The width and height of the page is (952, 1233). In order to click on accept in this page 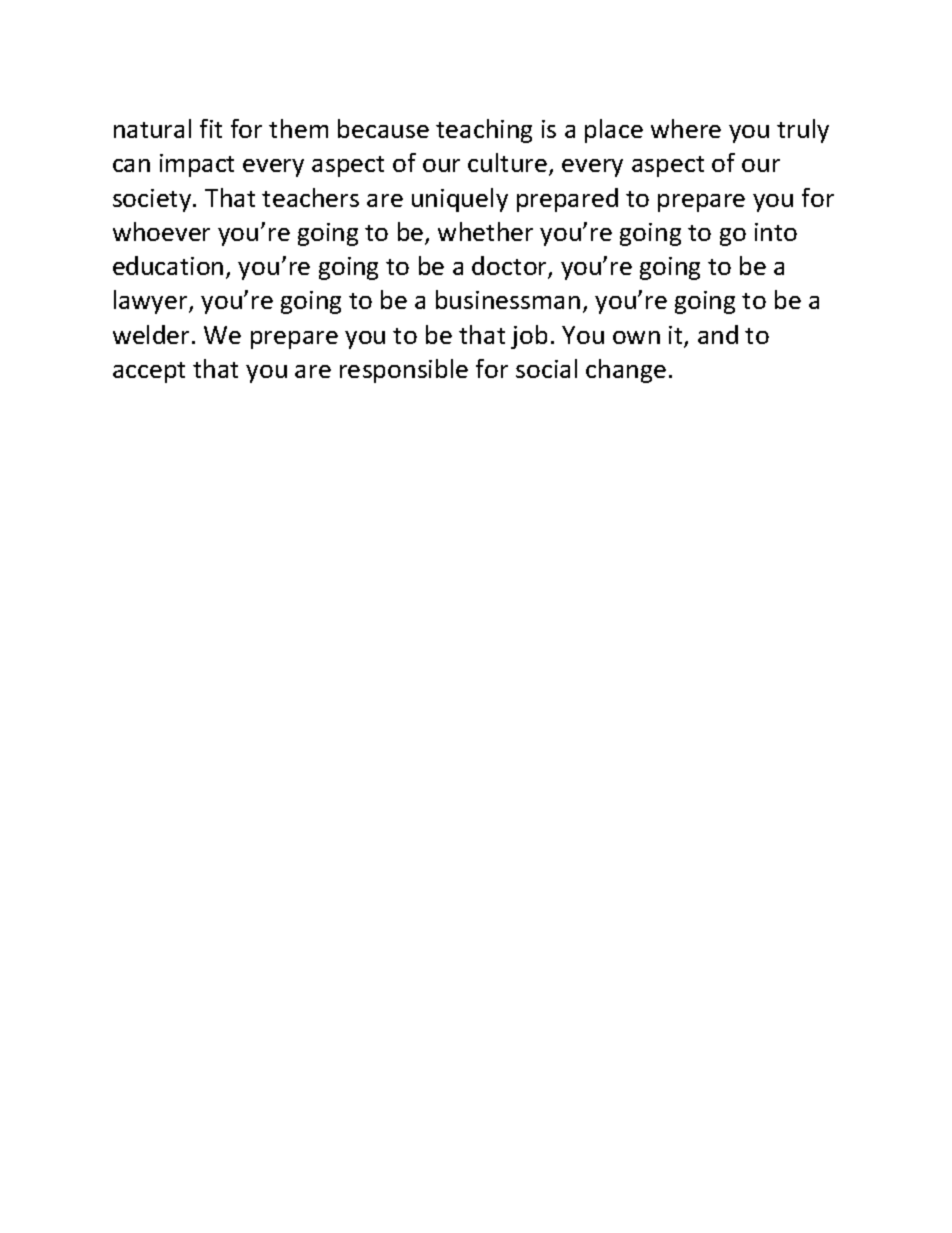, I will do `click(149, 372)`.
